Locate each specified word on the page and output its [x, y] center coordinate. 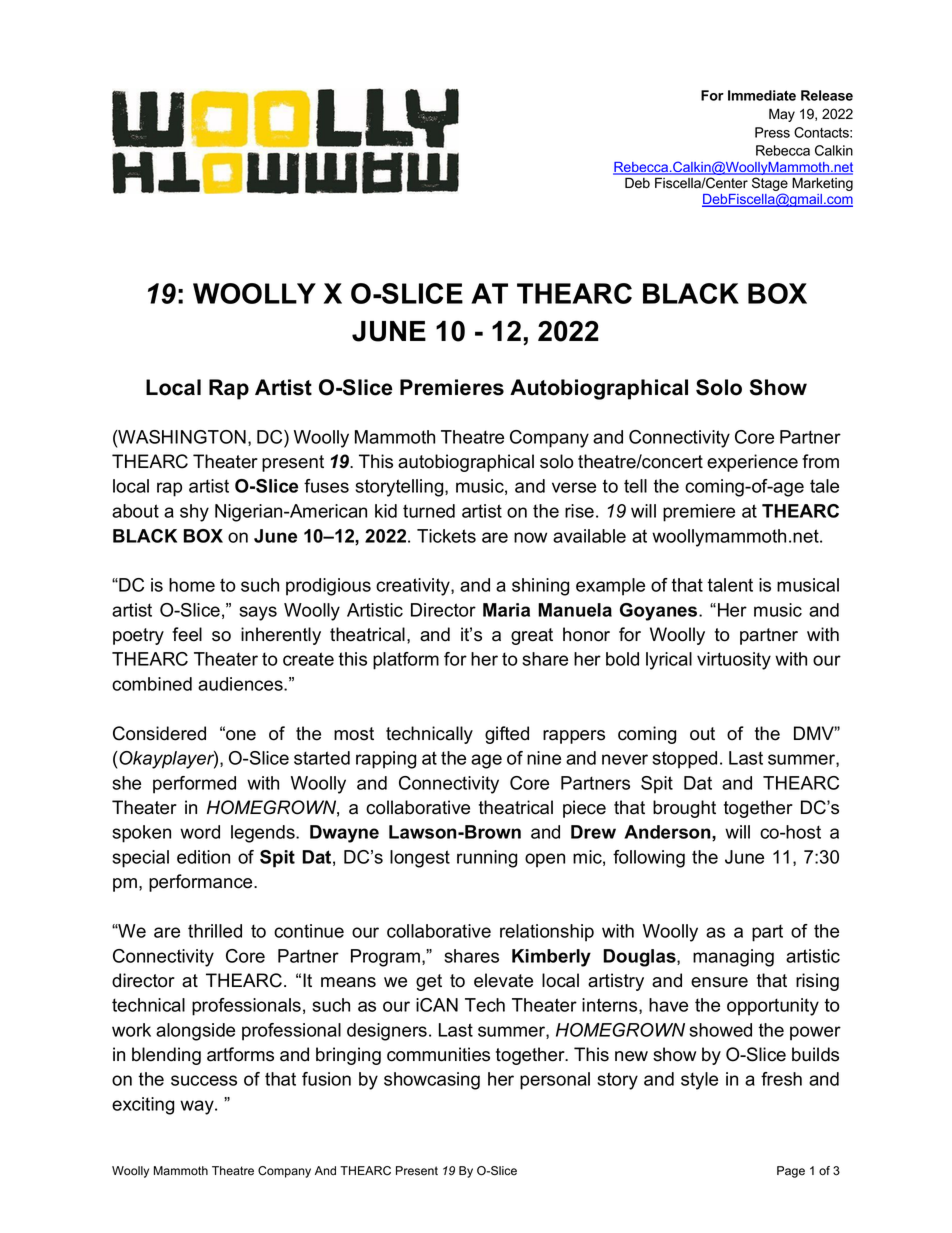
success [204, 1080]
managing [733, 958]
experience [752, 463]
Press [772, 132]
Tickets [446, 536]
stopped [684, 760]
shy [194, 513]
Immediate [762, 95]
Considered [159, 733]
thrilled [215, 931]
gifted [507, 735]
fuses [326, 486]
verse [574, 487]
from [820, 461]
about [135, 511]
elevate [503, 980]
